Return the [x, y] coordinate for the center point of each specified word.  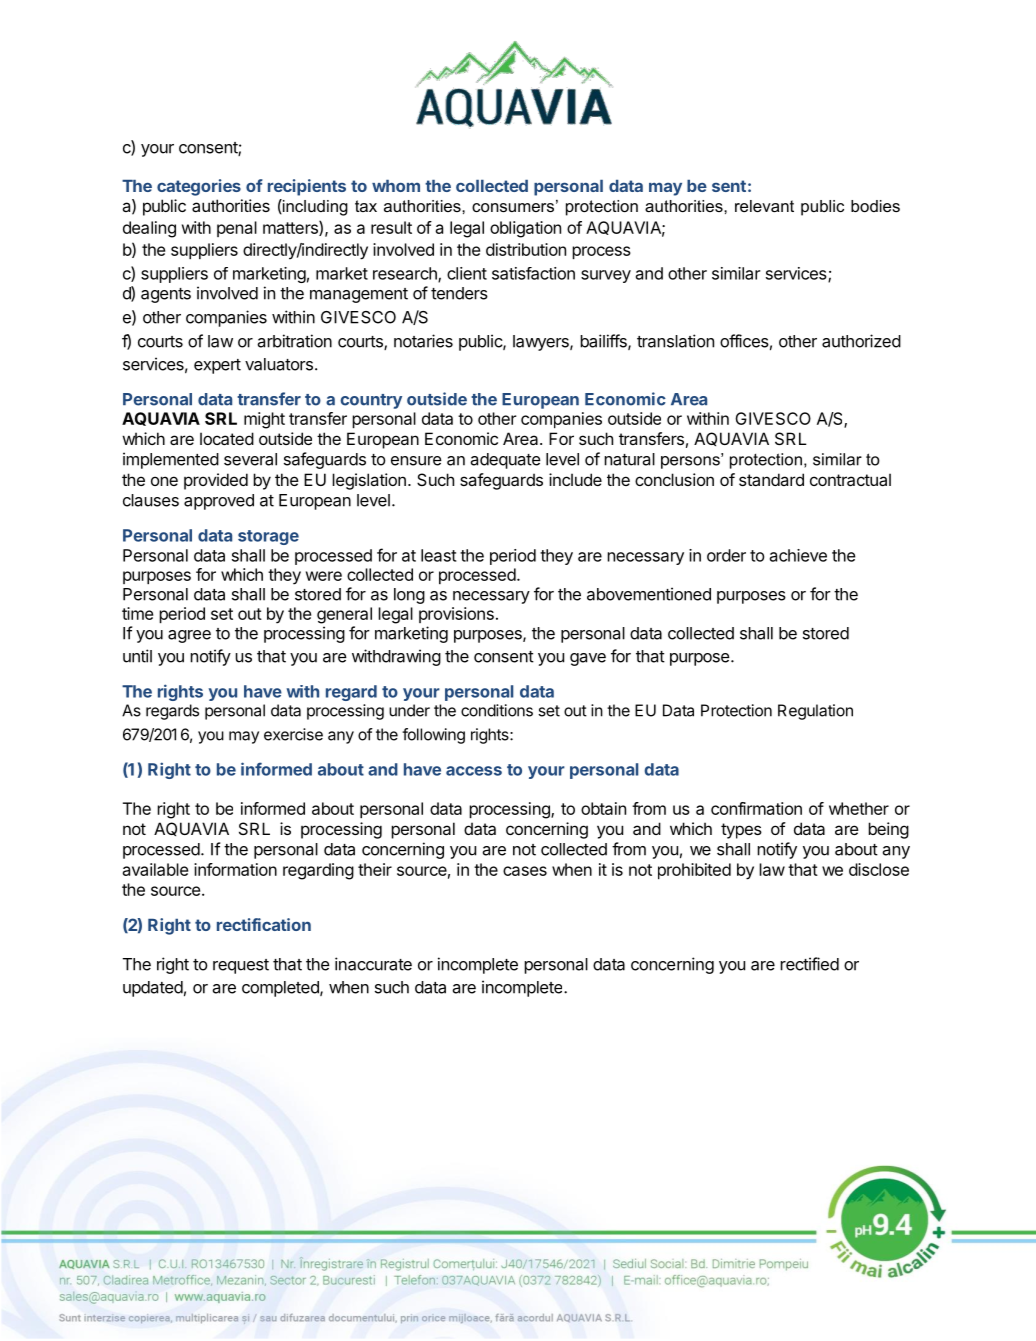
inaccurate [373, 964]
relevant [764, 206]
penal [237, 229]
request [241, 966]
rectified [809, 964]
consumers [513, 207]
